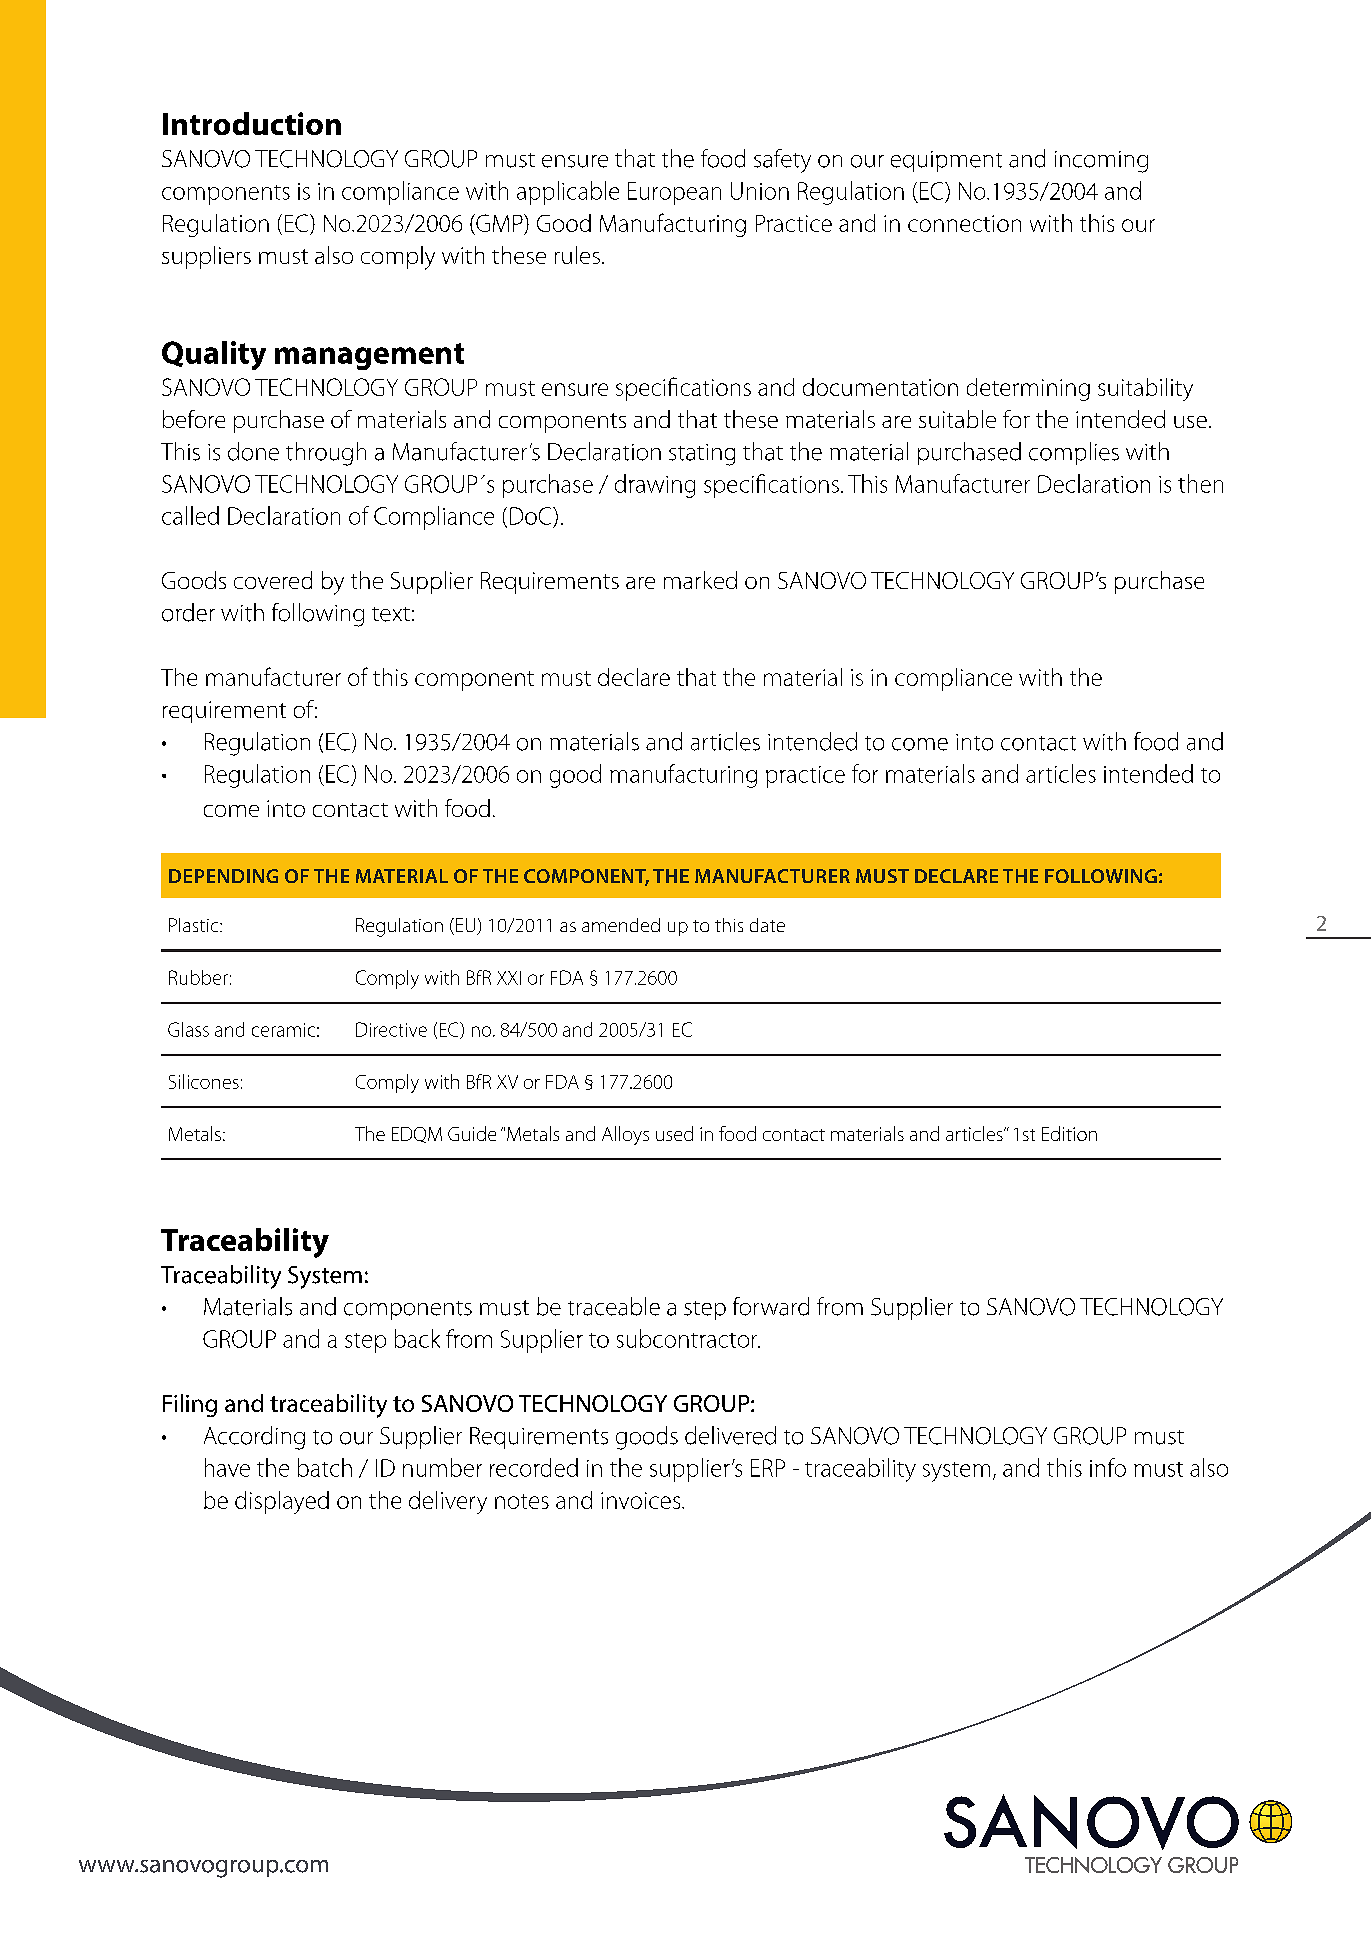 The height and width of the screenshot is (1938, 1371). Describe the element at coordinates (325, 1467) in the screenshot. I see `batch` at that location.
